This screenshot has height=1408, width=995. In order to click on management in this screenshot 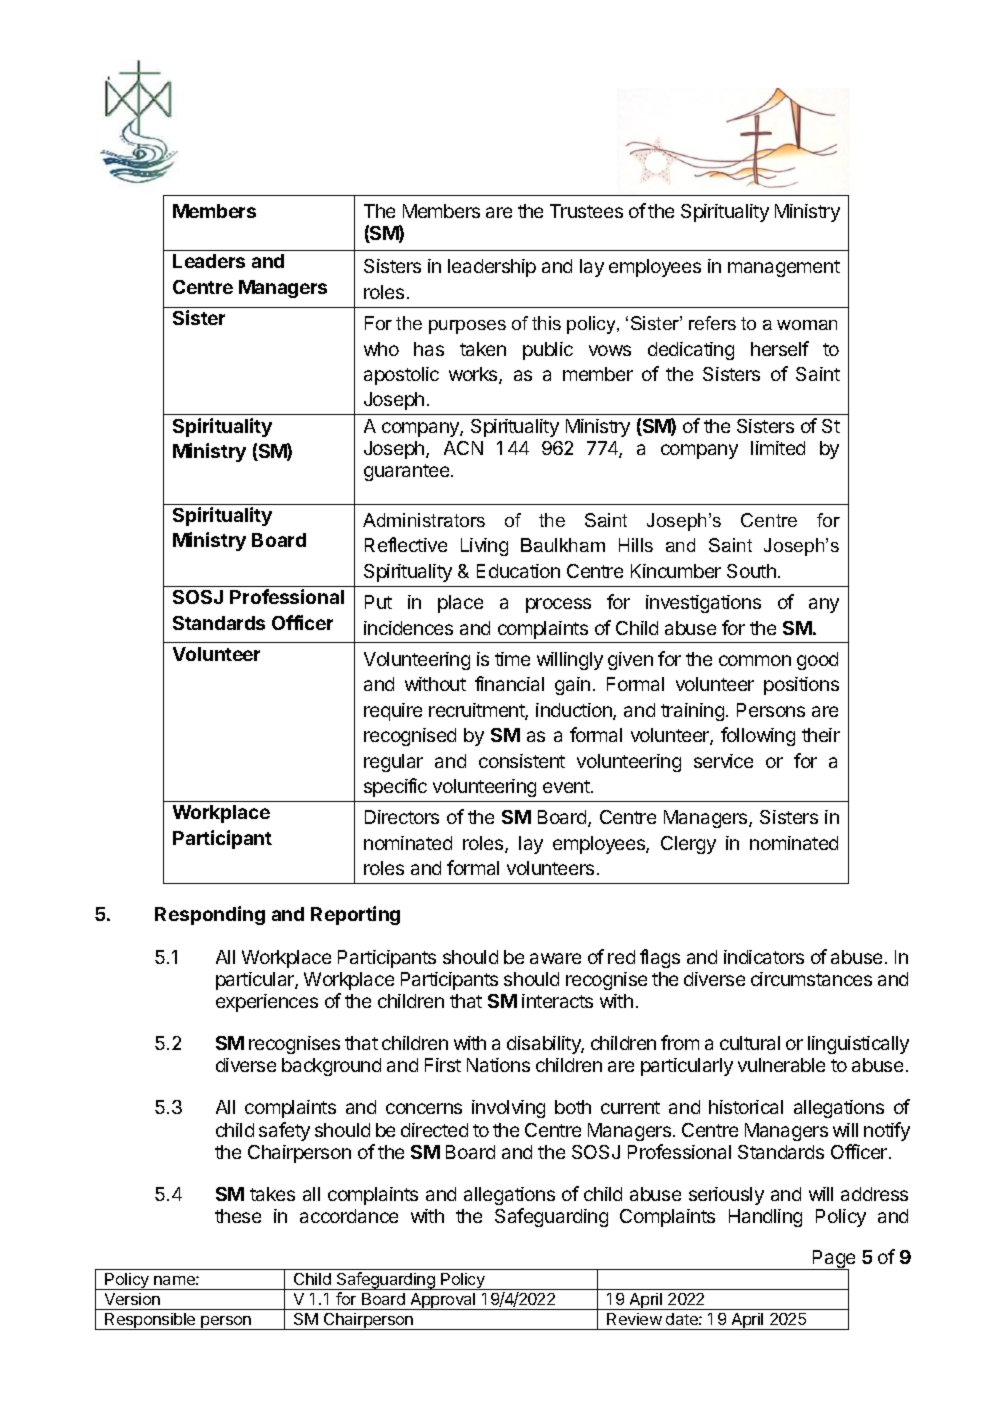, I will do `click(784, 268)`.
